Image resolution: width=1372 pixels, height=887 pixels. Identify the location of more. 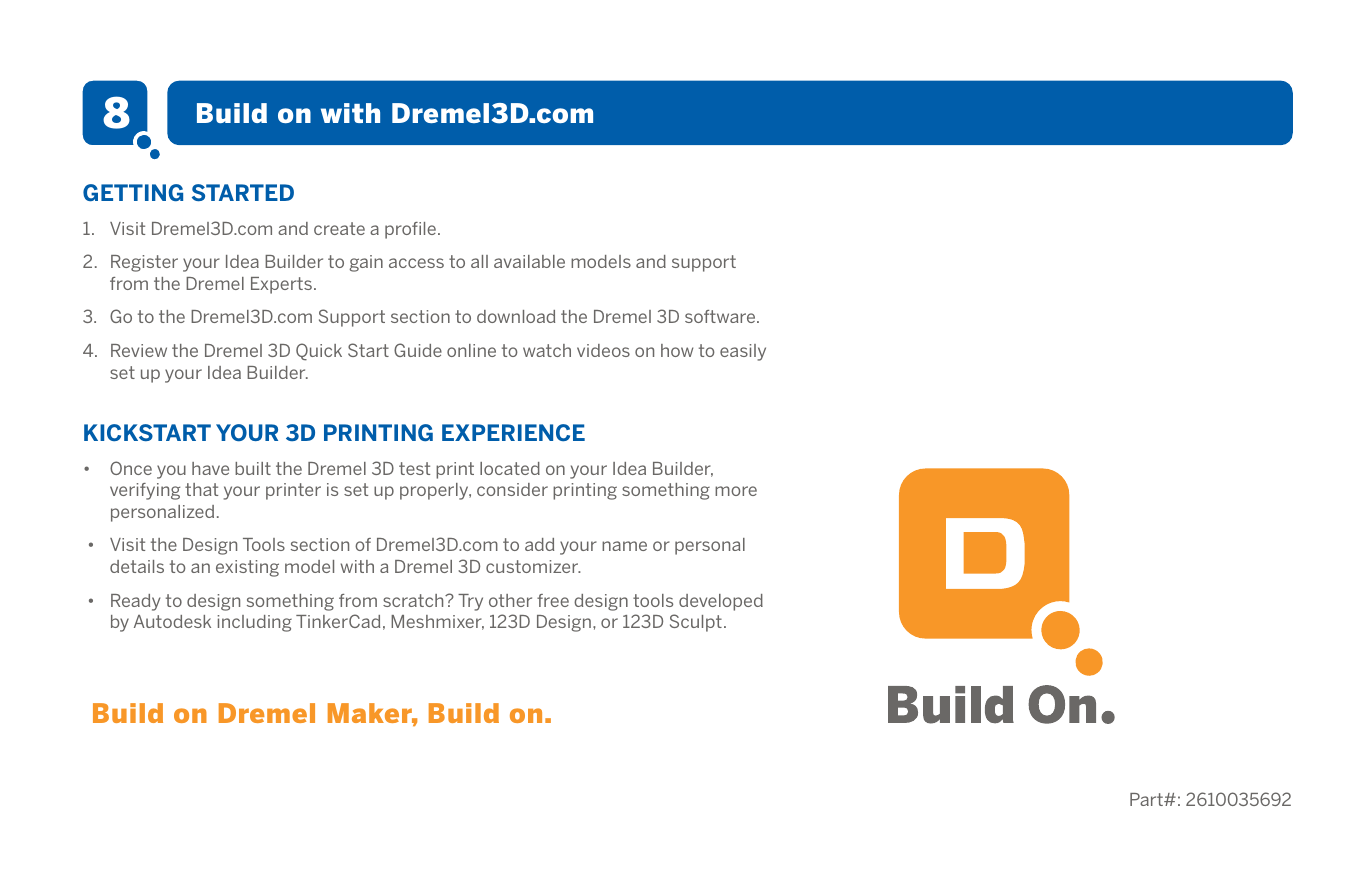
(736, 491).
